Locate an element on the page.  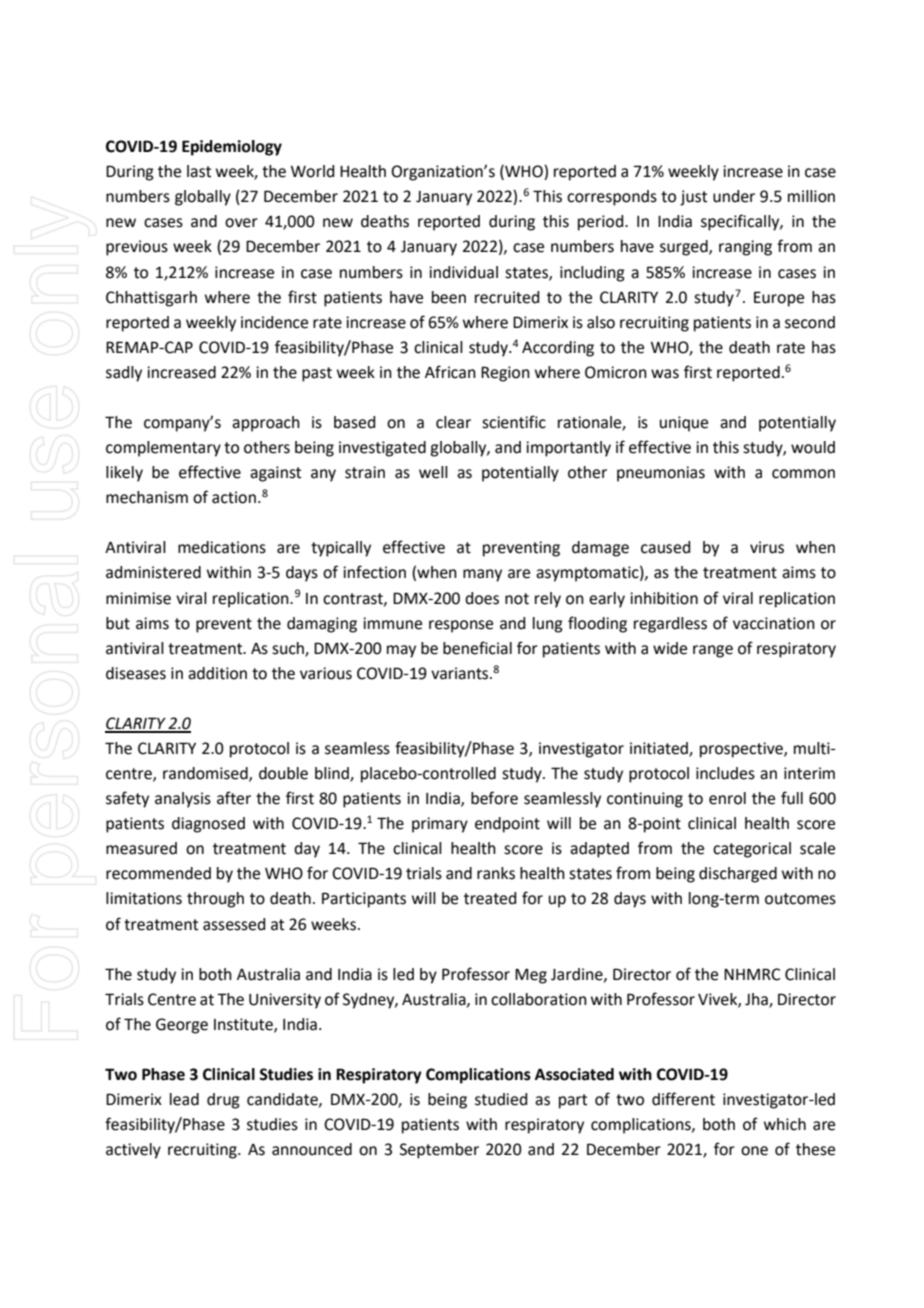
under is located at coordinates (734, 196).
